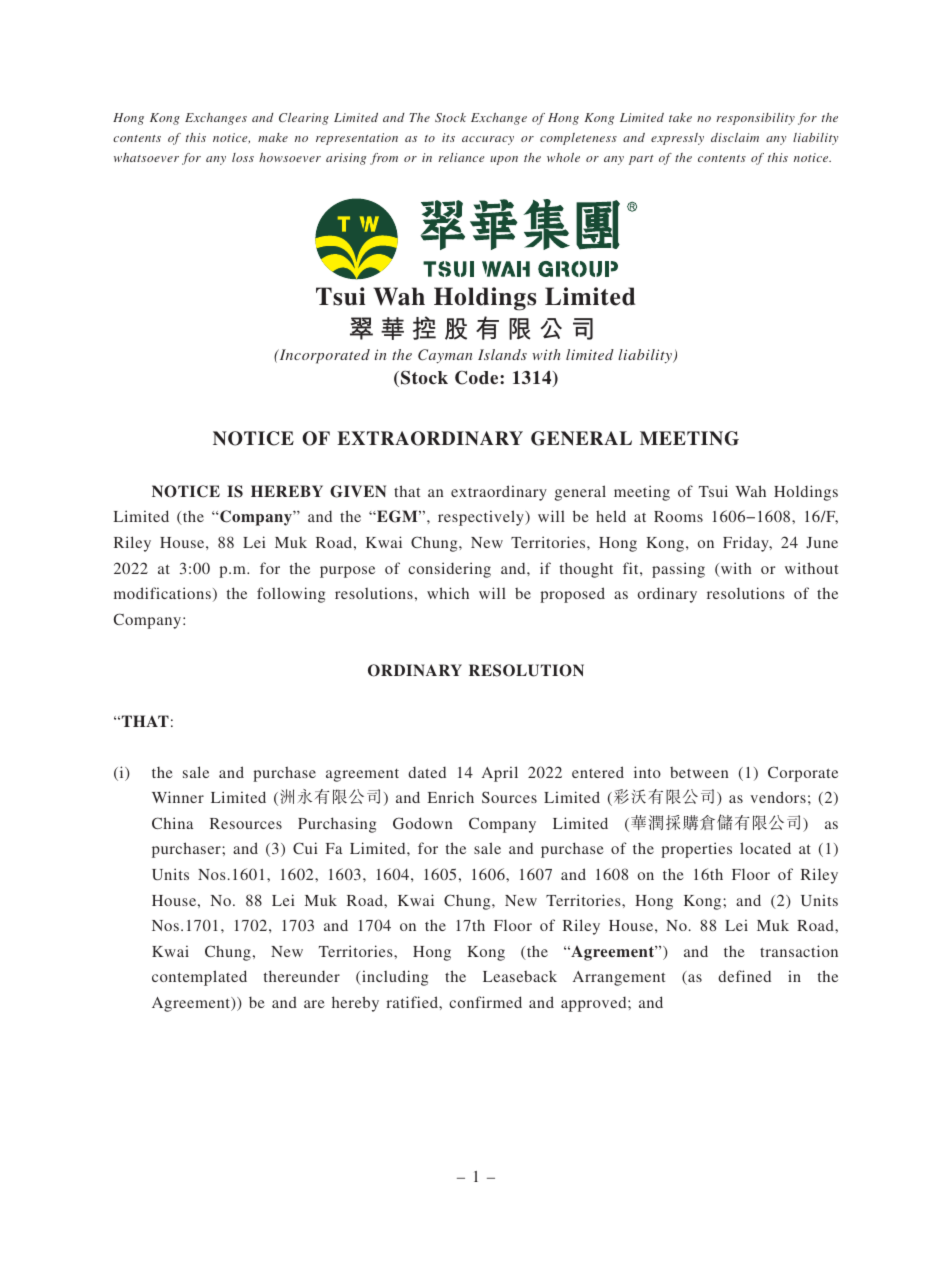 The height and width of the screenshot is (1270, 952). What do you see at coordinates (735, 137) in the screenshot?
I see `disclaim` at bounding box center [735, 137].
